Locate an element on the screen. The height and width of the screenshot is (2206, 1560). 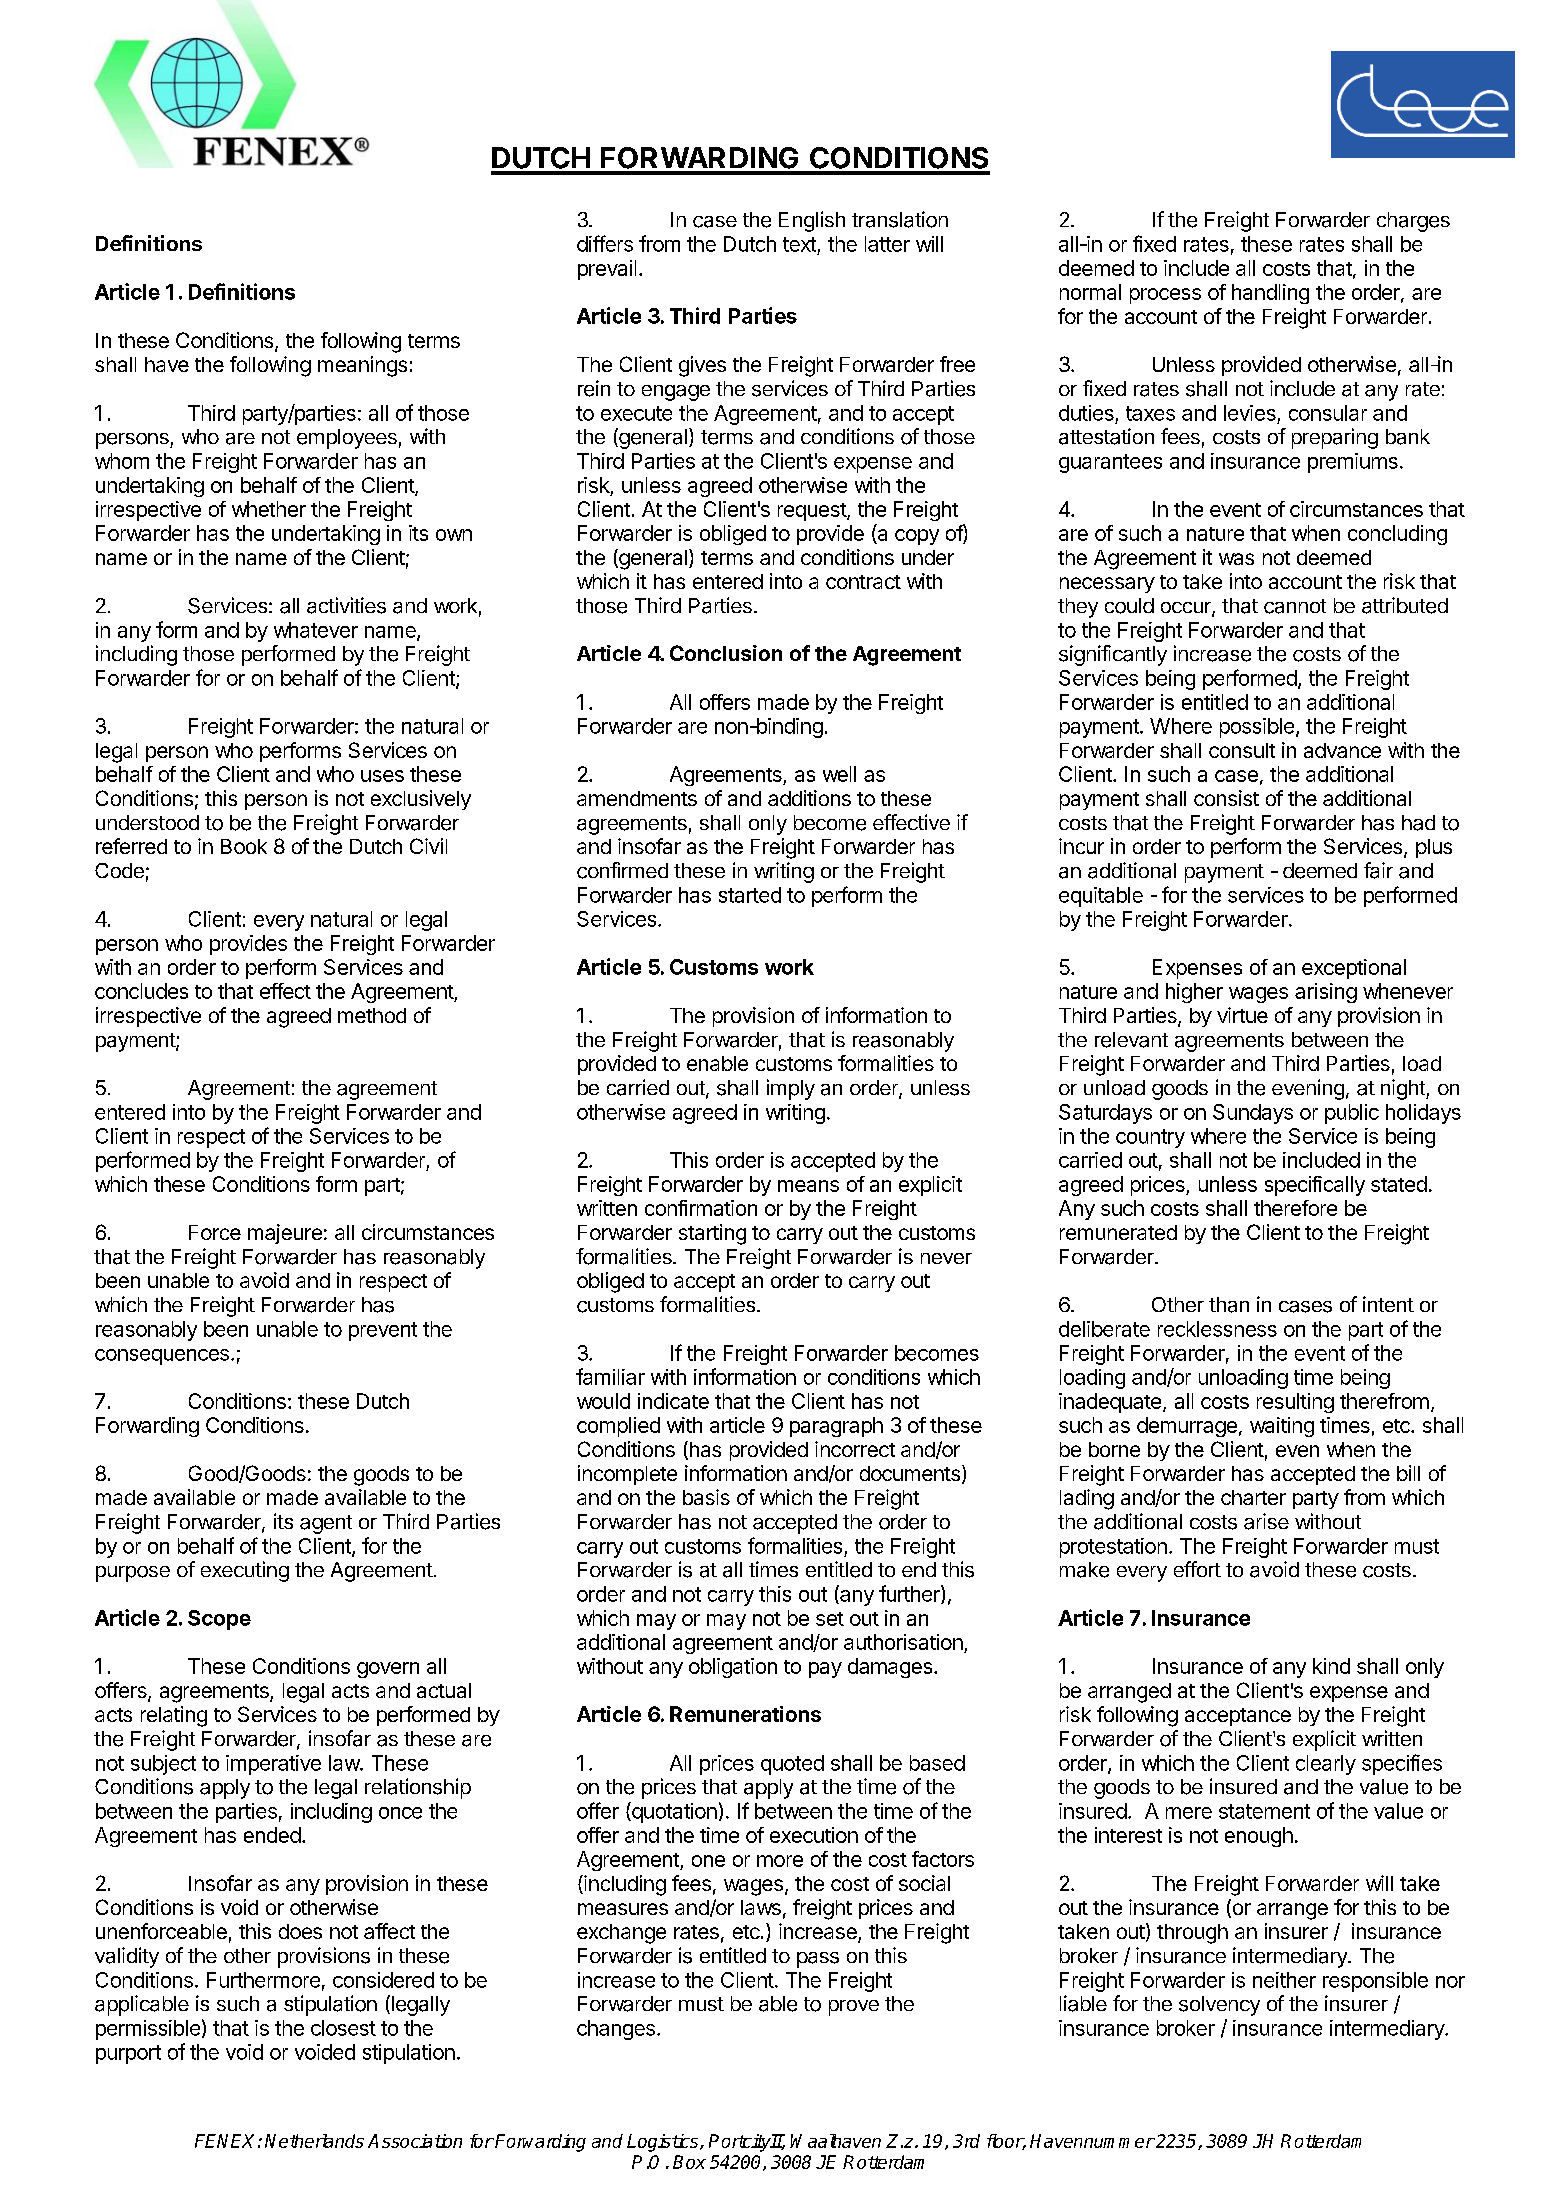
handling is located at coordinates (1270, 294).
